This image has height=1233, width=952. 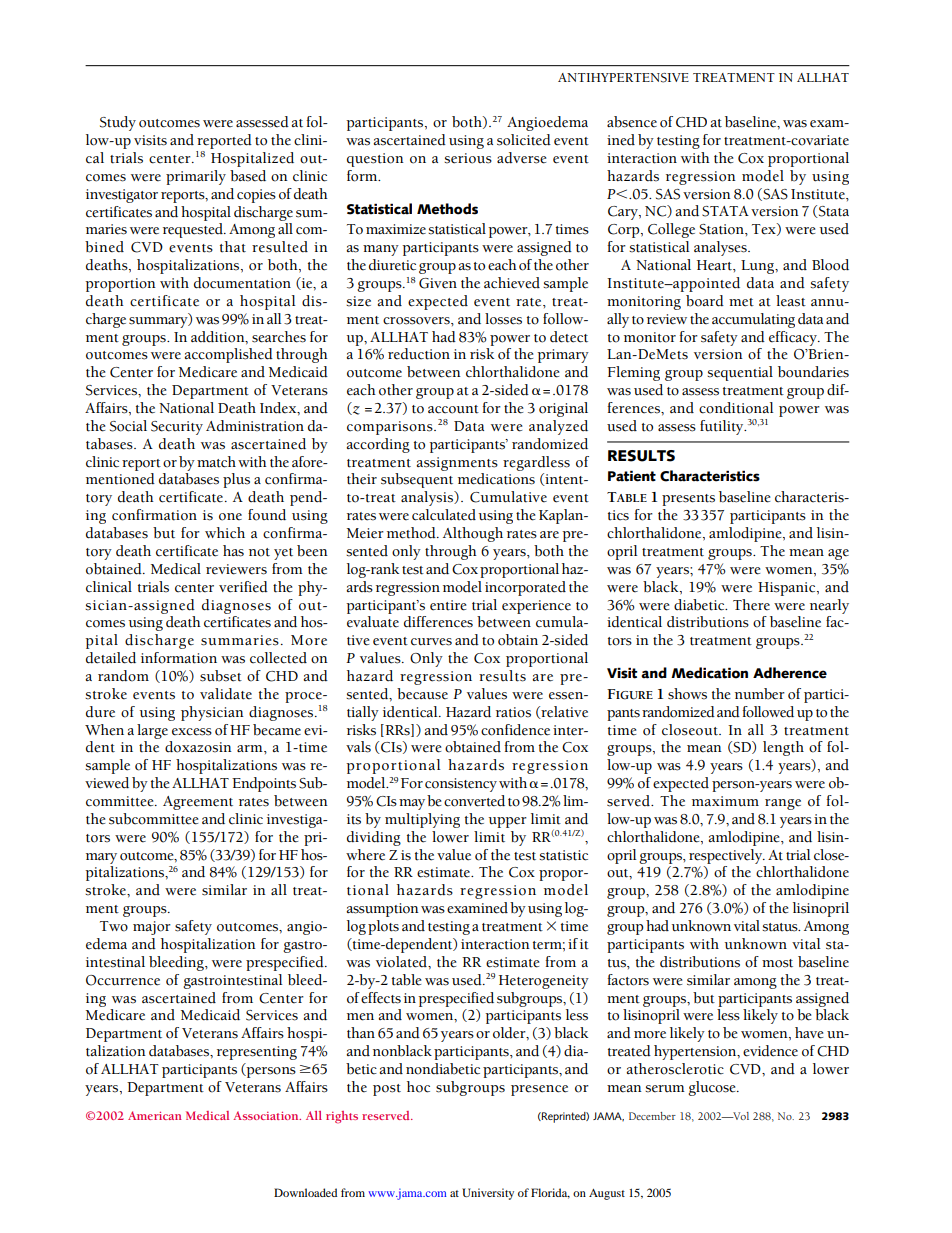 I want to click on Study, so click(x=118, y=123).
